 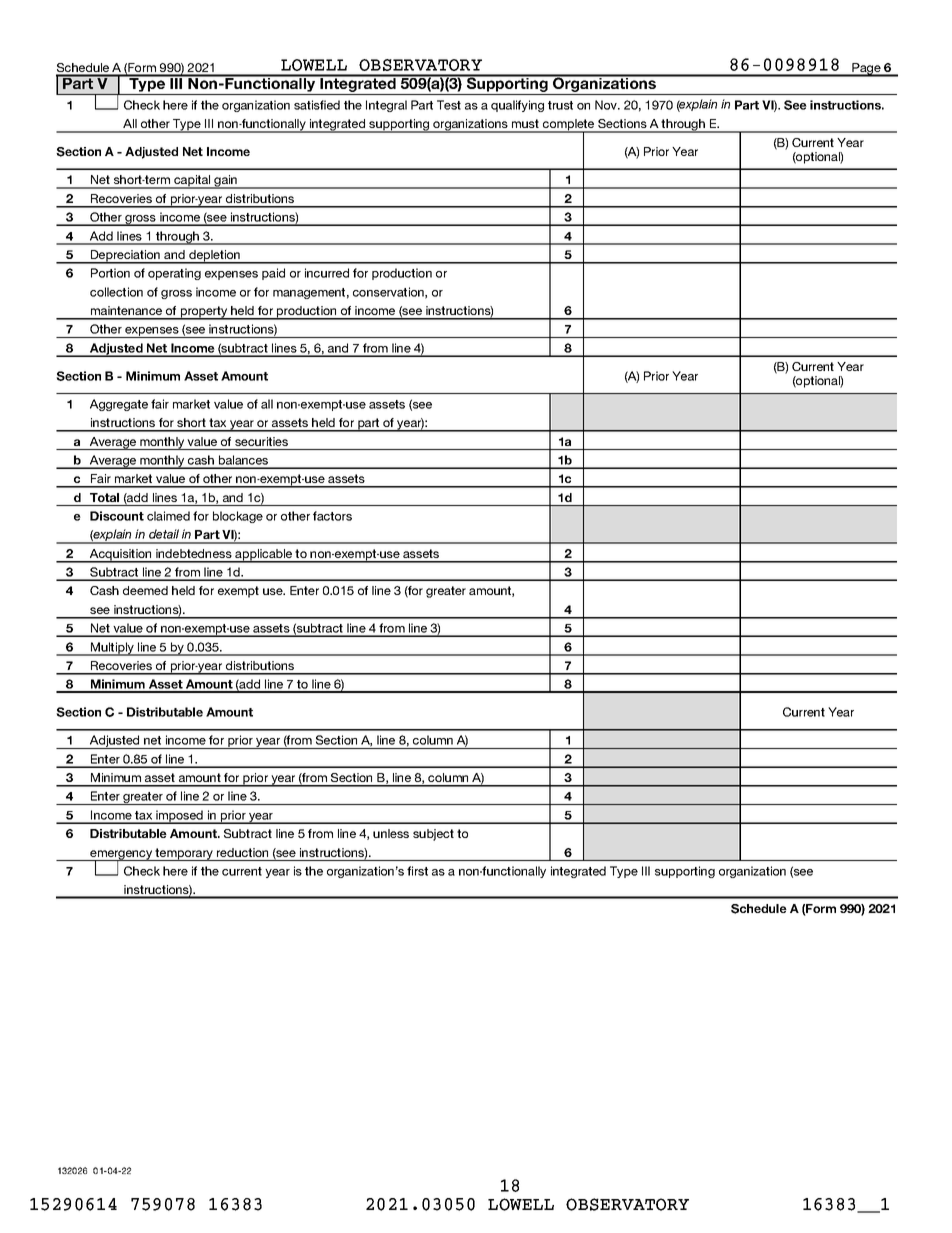 What do you see at coordinates (332, 516) in the document?
I see `factors` at bounding box center [332, 516].
